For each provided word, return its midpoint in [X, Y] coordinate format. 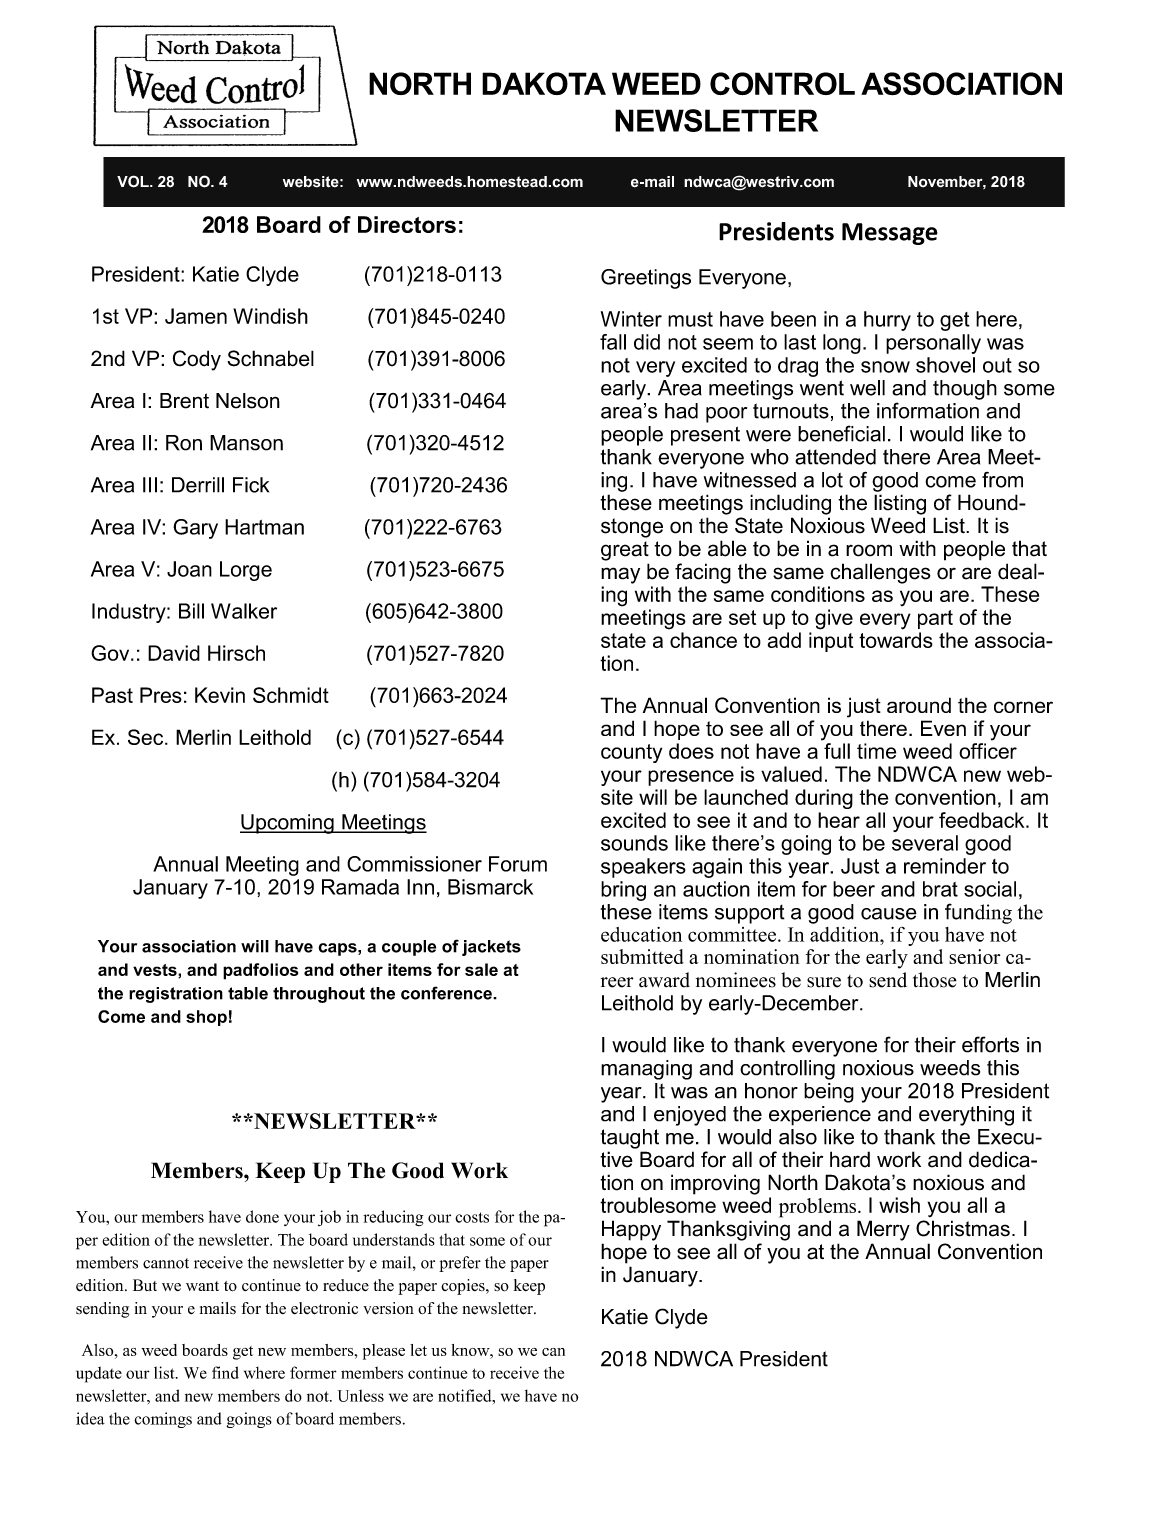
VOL [134, 181]
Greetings [646, 279]
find [225, 1372]
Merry [883, 1230]
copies [464, 1287]
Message [890, 234]
